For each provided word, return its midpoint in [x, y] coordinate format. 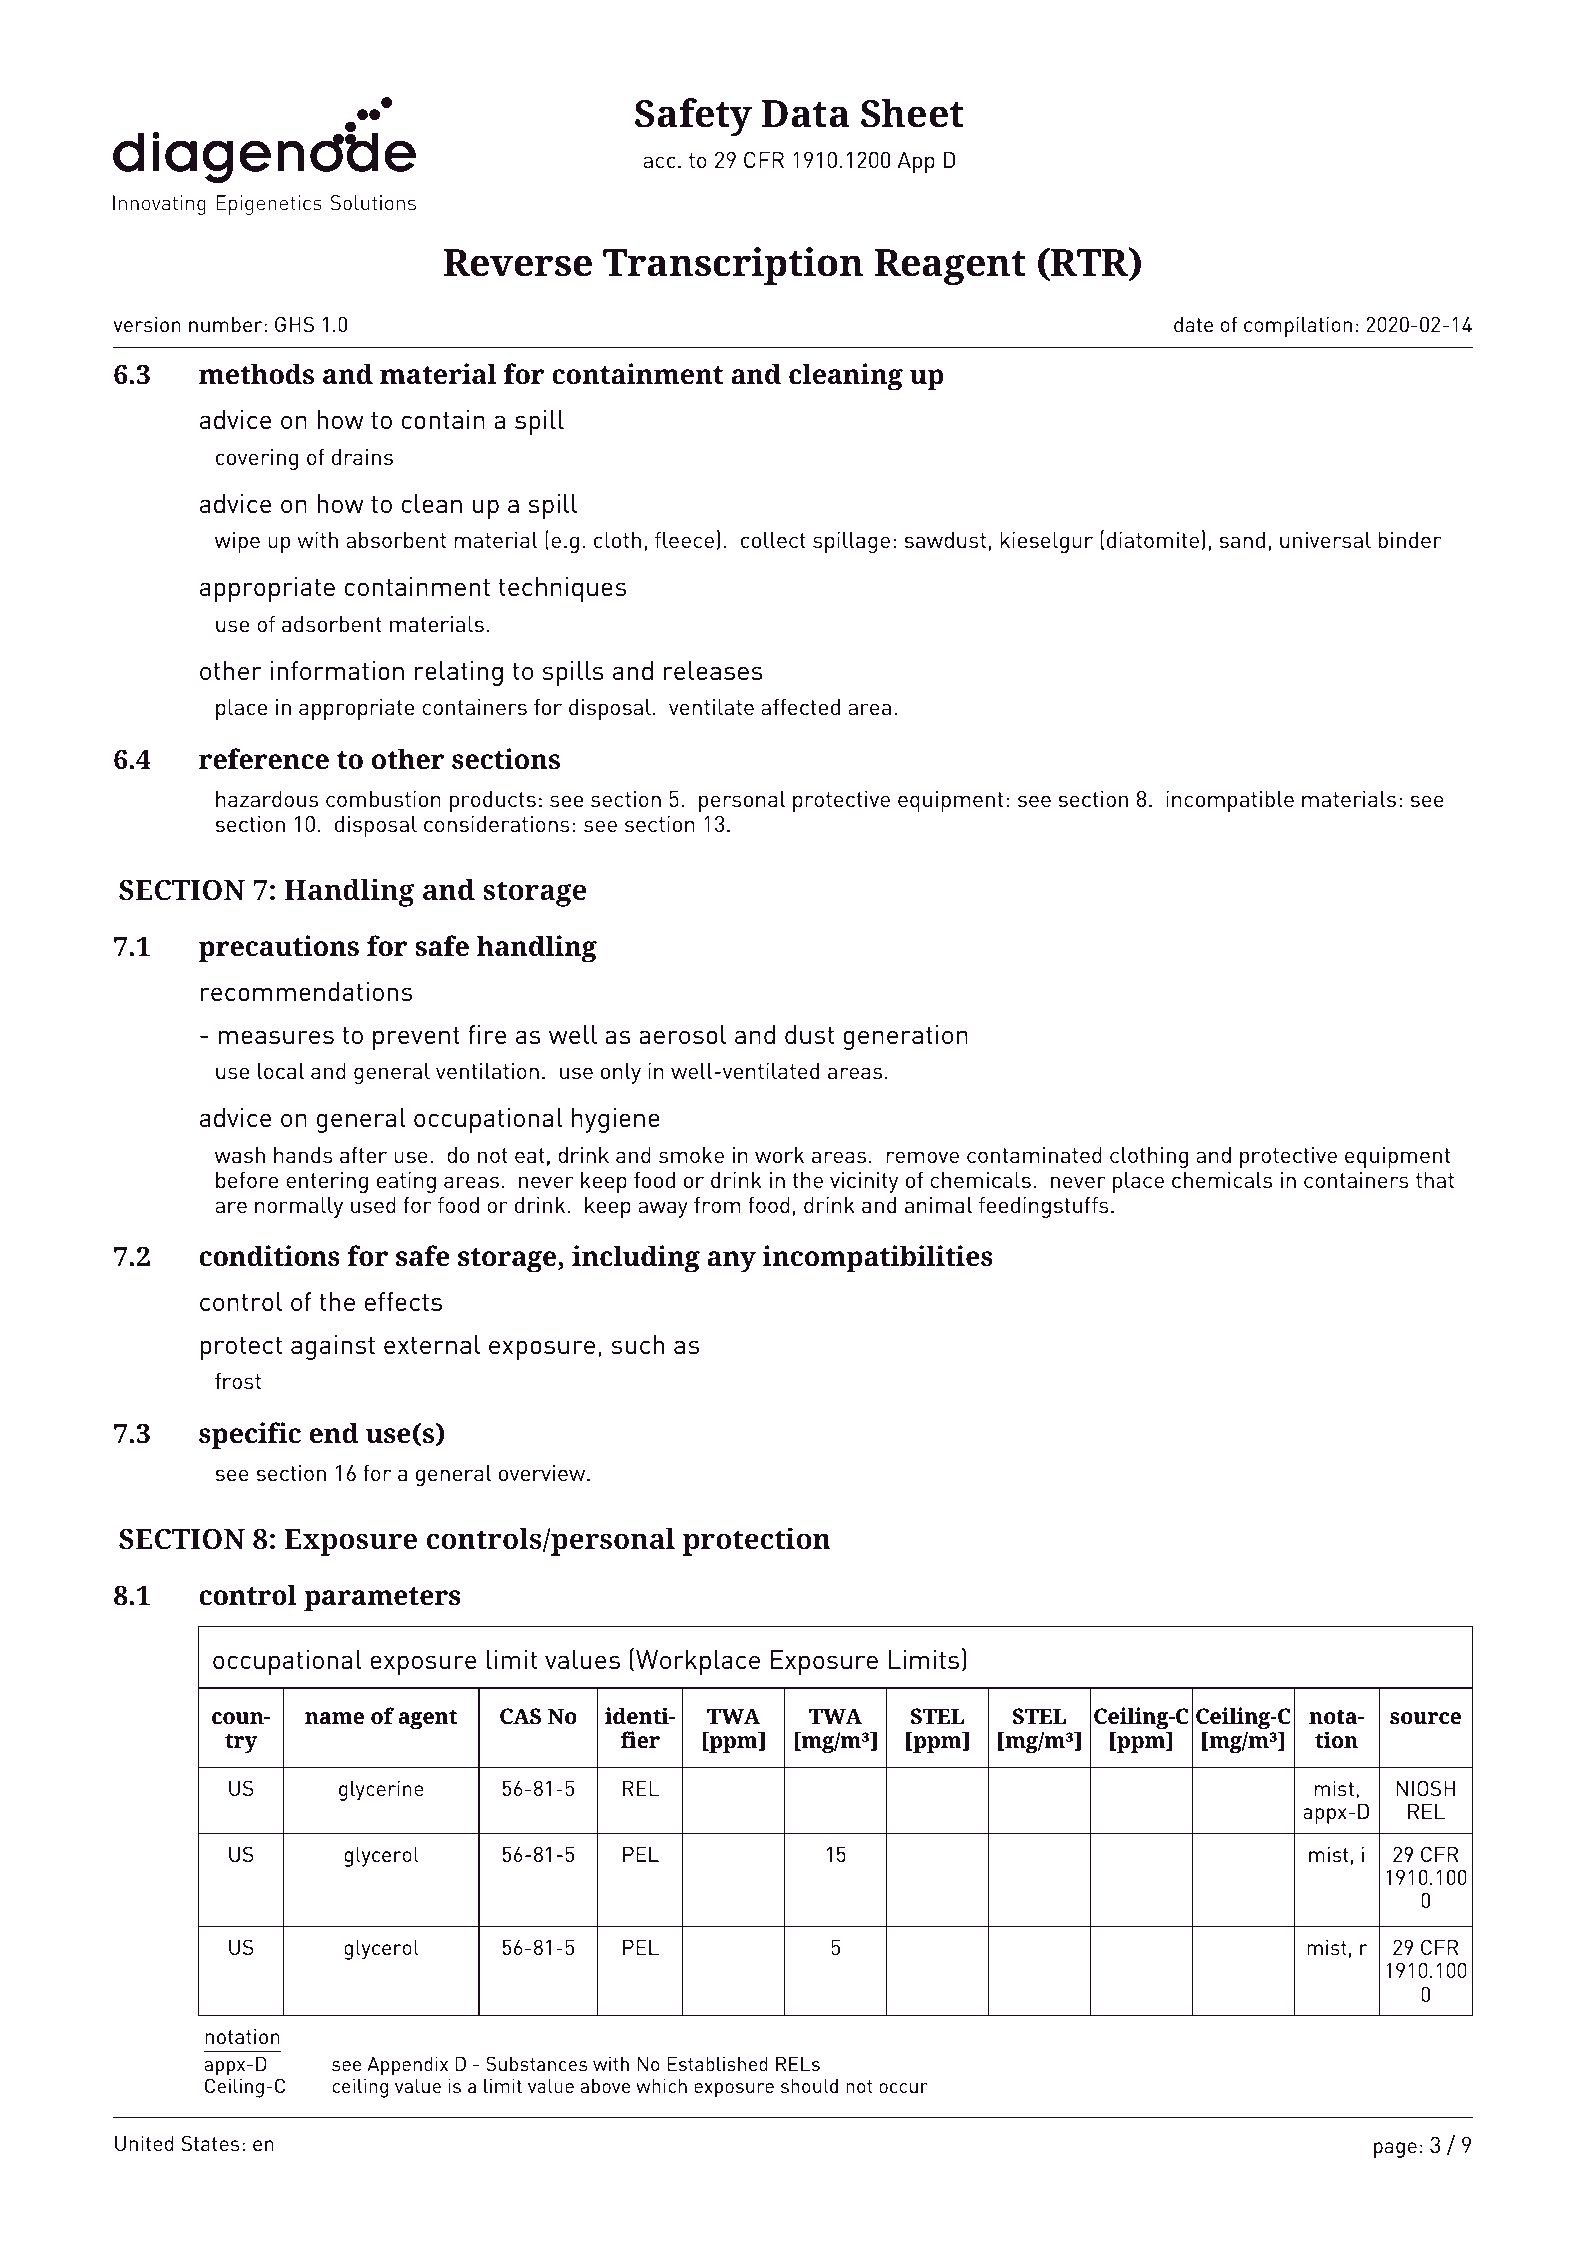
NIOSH [1425, 1788]
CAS [520, 1716]
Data [805, 114]
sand [1242, 540]
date [1193, 324]
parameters [382, 1599]
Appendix [407, 2067]
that [1435, 1180]
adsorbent [332, 624]
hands [303, 1155]
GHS [294, 324]
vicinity [864, 1182]
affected [800, 707]
